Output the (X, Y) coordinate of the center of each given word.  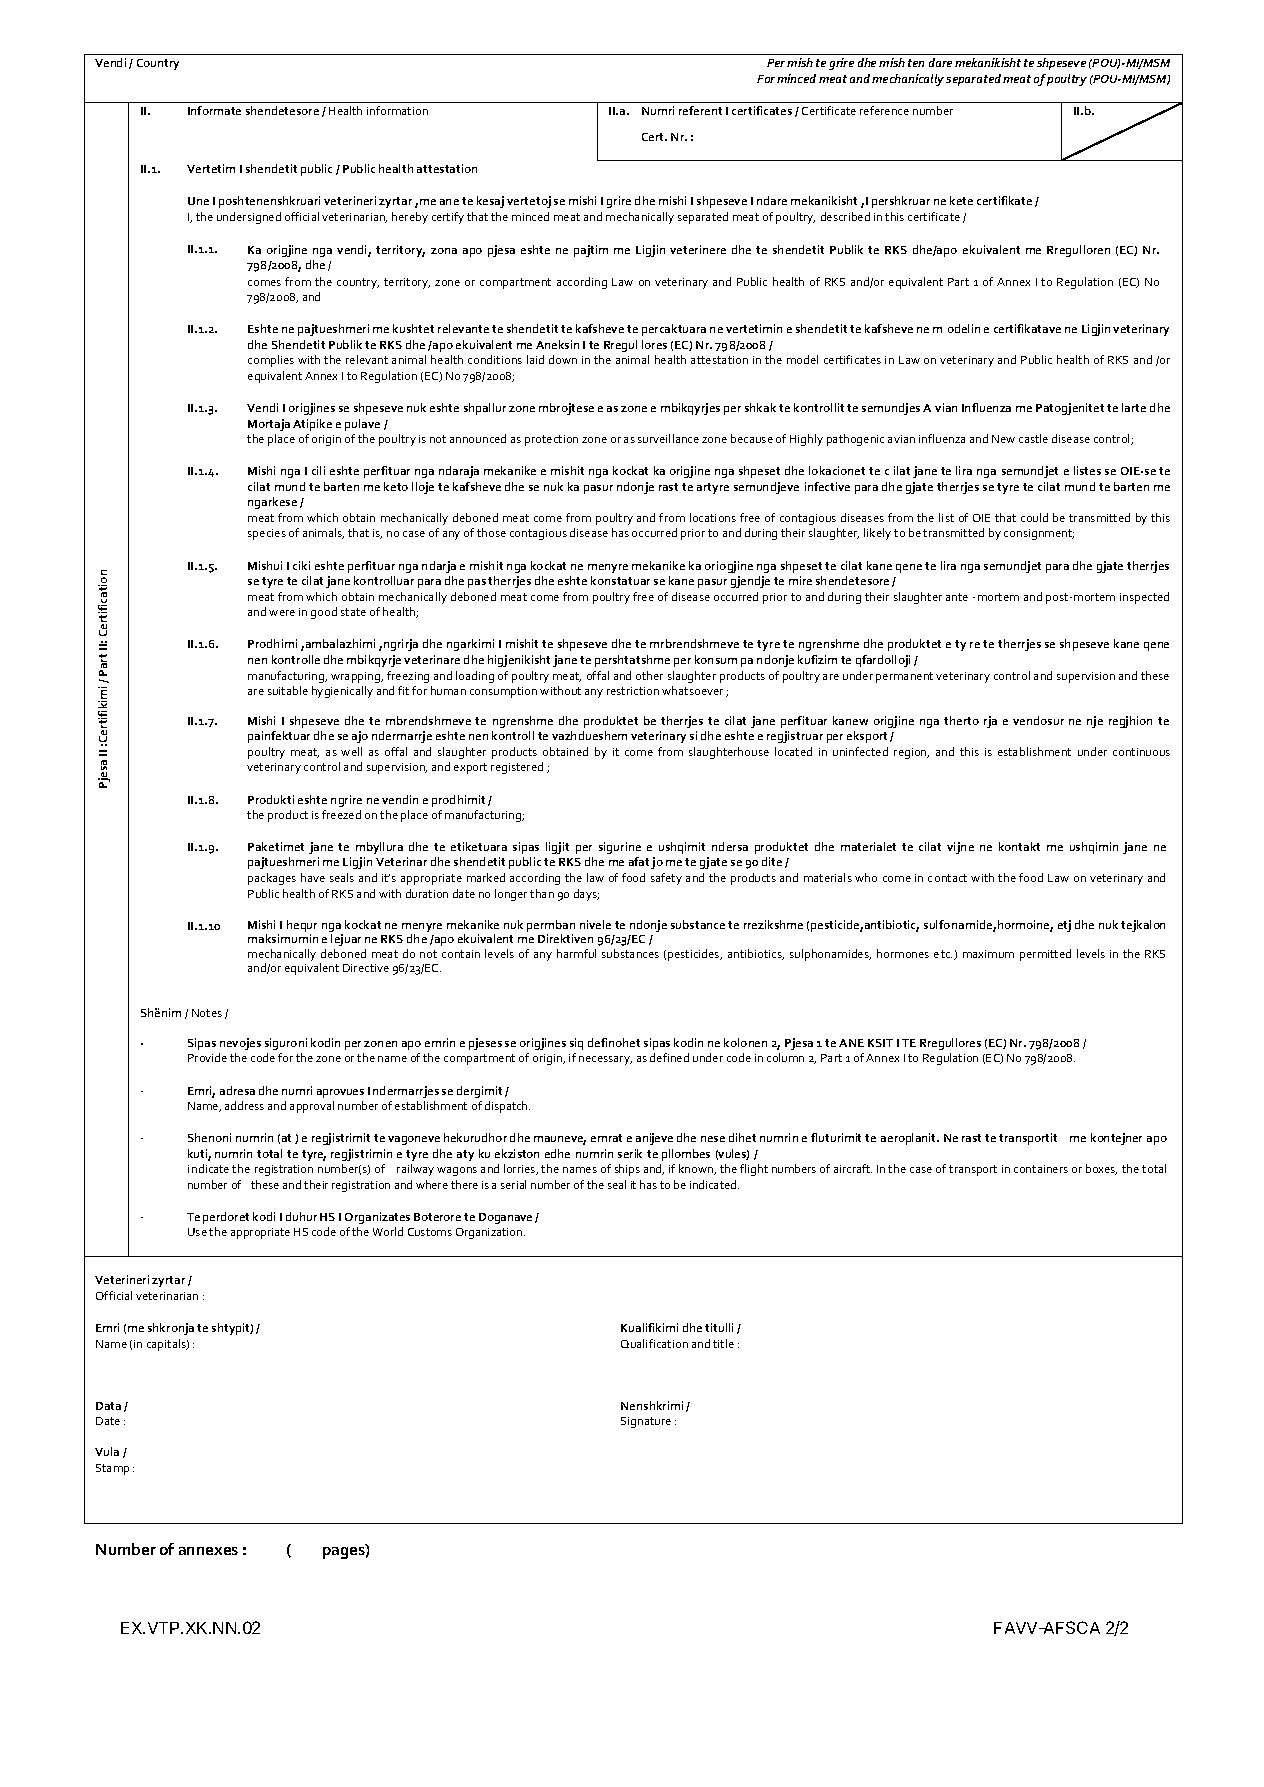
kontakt (1019, 846)
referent (700, 110)
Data (108, 1406)
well (351, 751)
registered (517, 768)
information (397, 110)
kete (961, 200)
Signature (646, 1422)
